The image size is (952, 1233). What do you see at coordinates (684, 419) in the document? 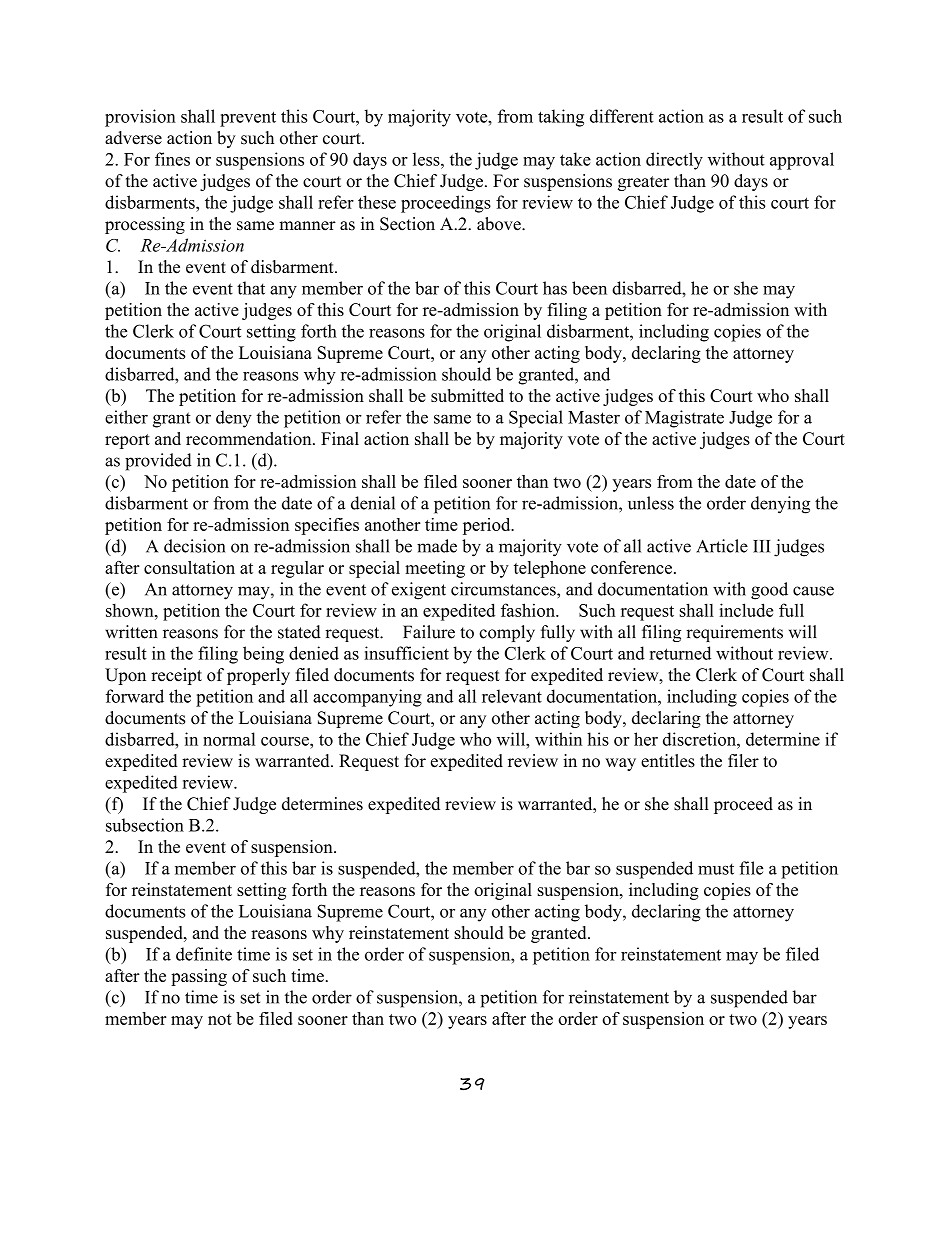
I see `Magistrate` at bounding box center [684, 419].
